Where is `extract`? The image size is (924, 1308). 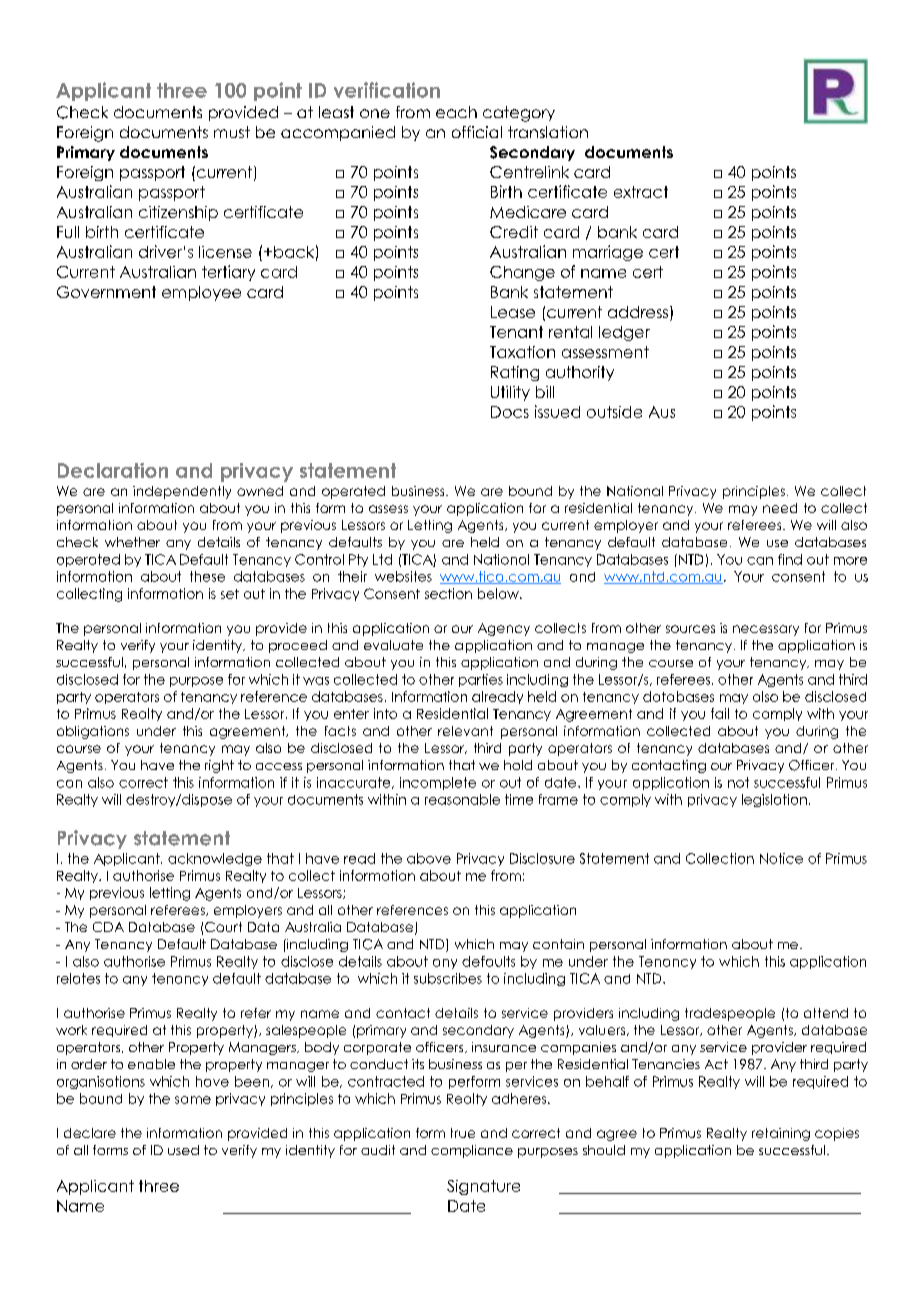 extract is located at coordinates (641, 192).
